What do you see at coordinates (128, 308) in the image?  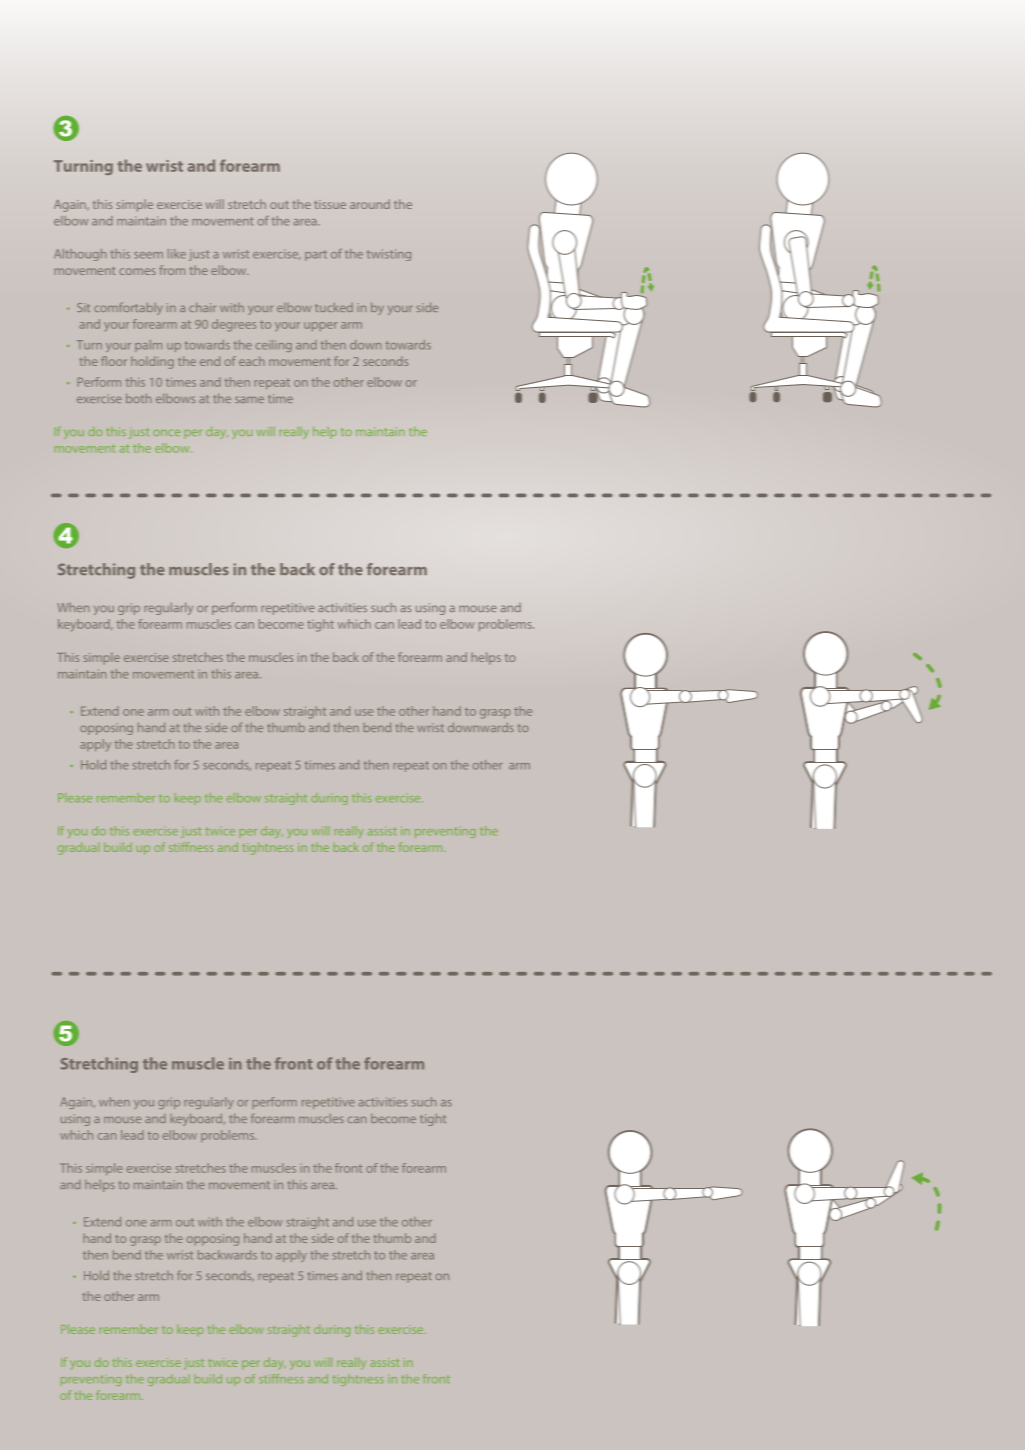 I see `comfortably` at bounding box center [128, 308].
